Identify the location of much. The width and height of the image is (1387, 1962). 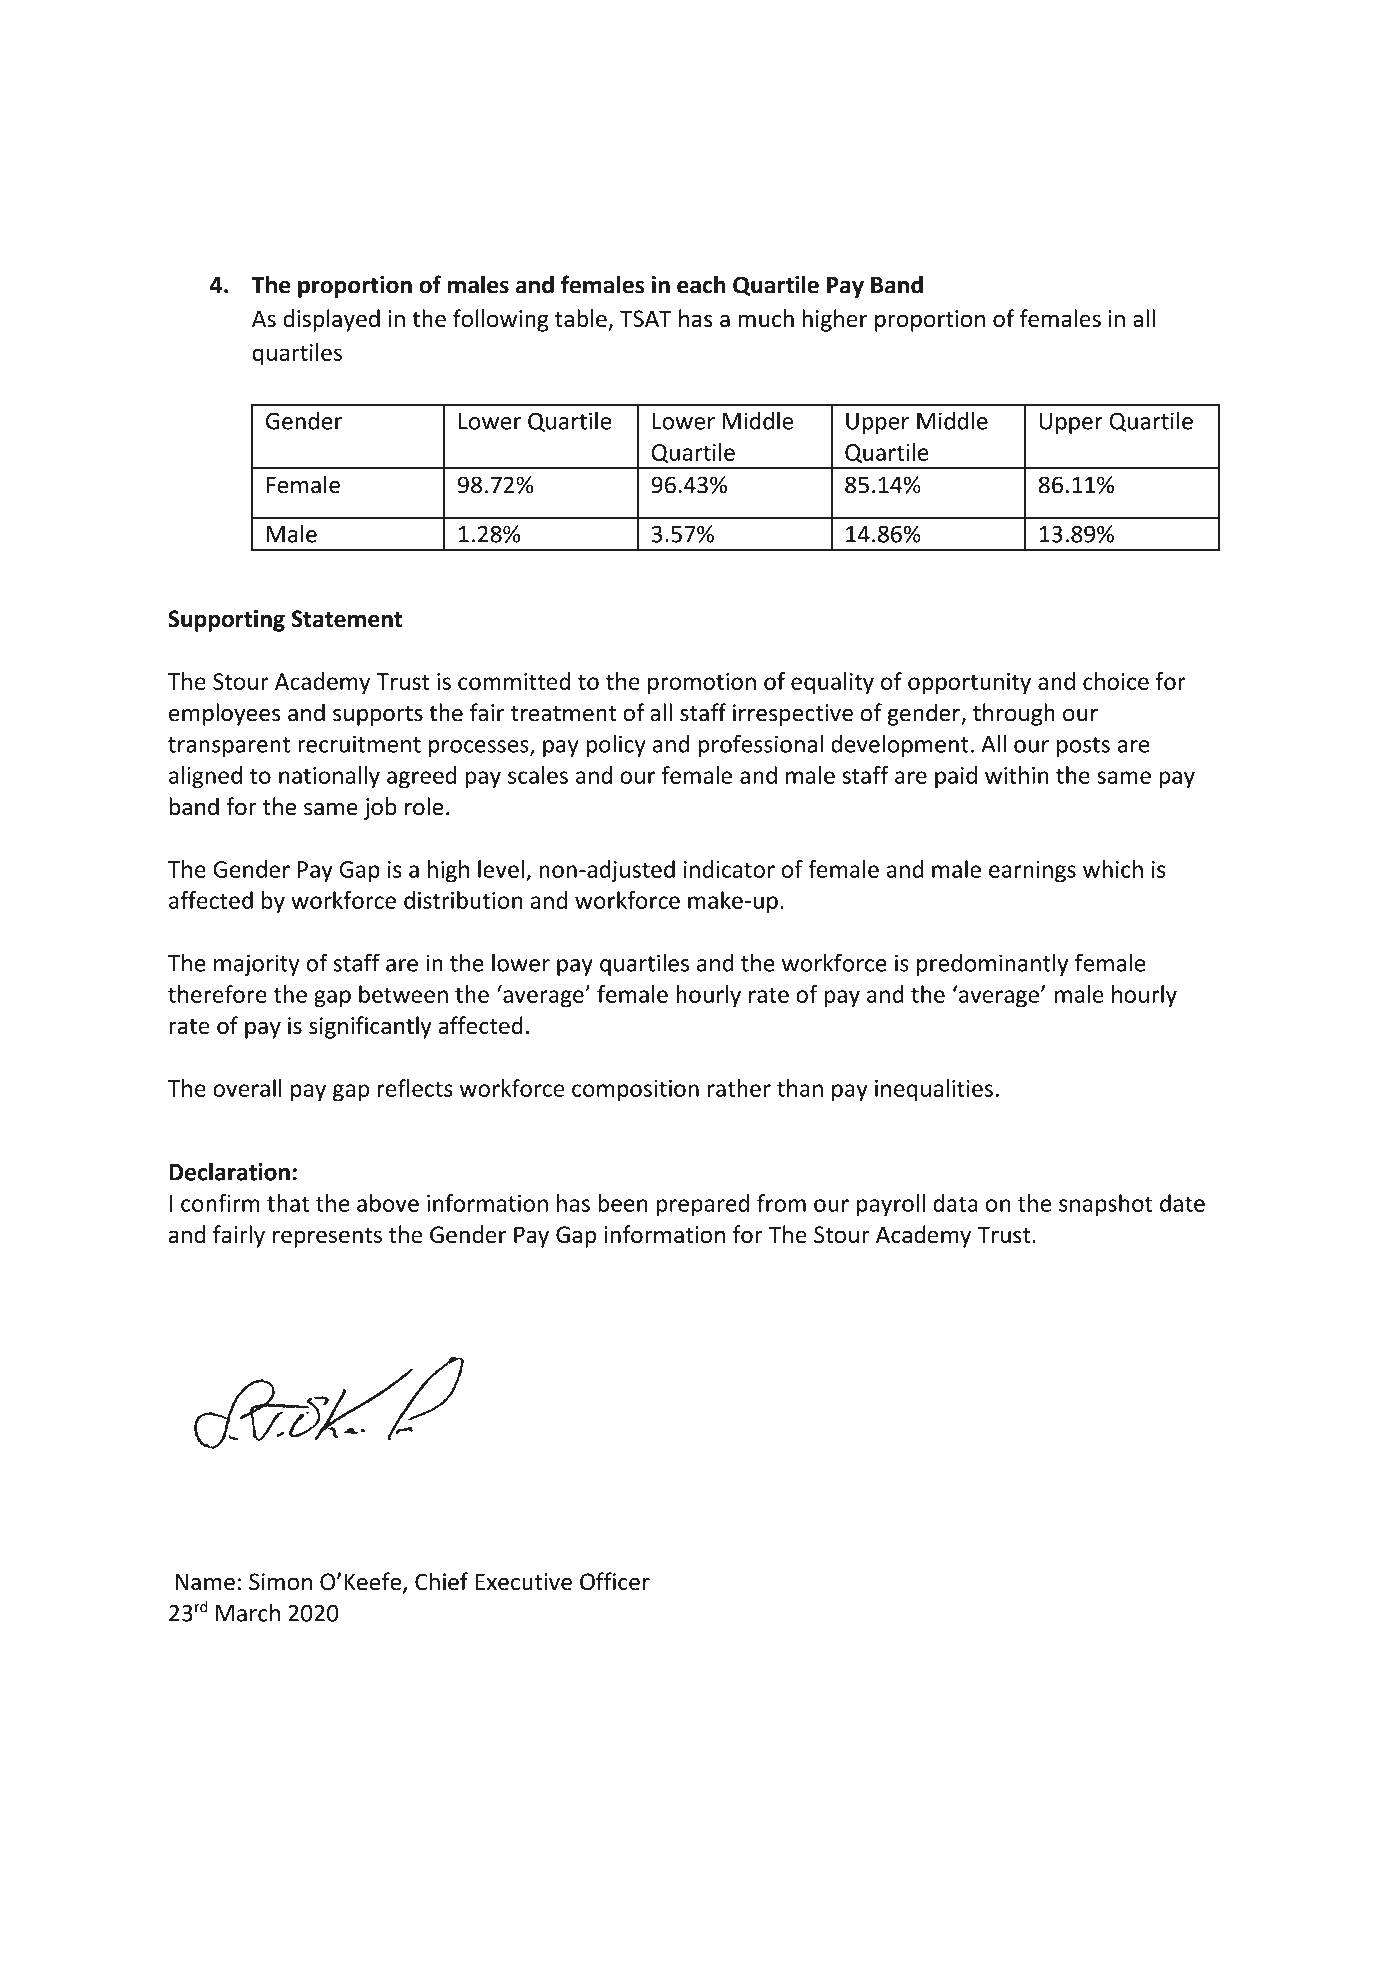
(766, 318).
